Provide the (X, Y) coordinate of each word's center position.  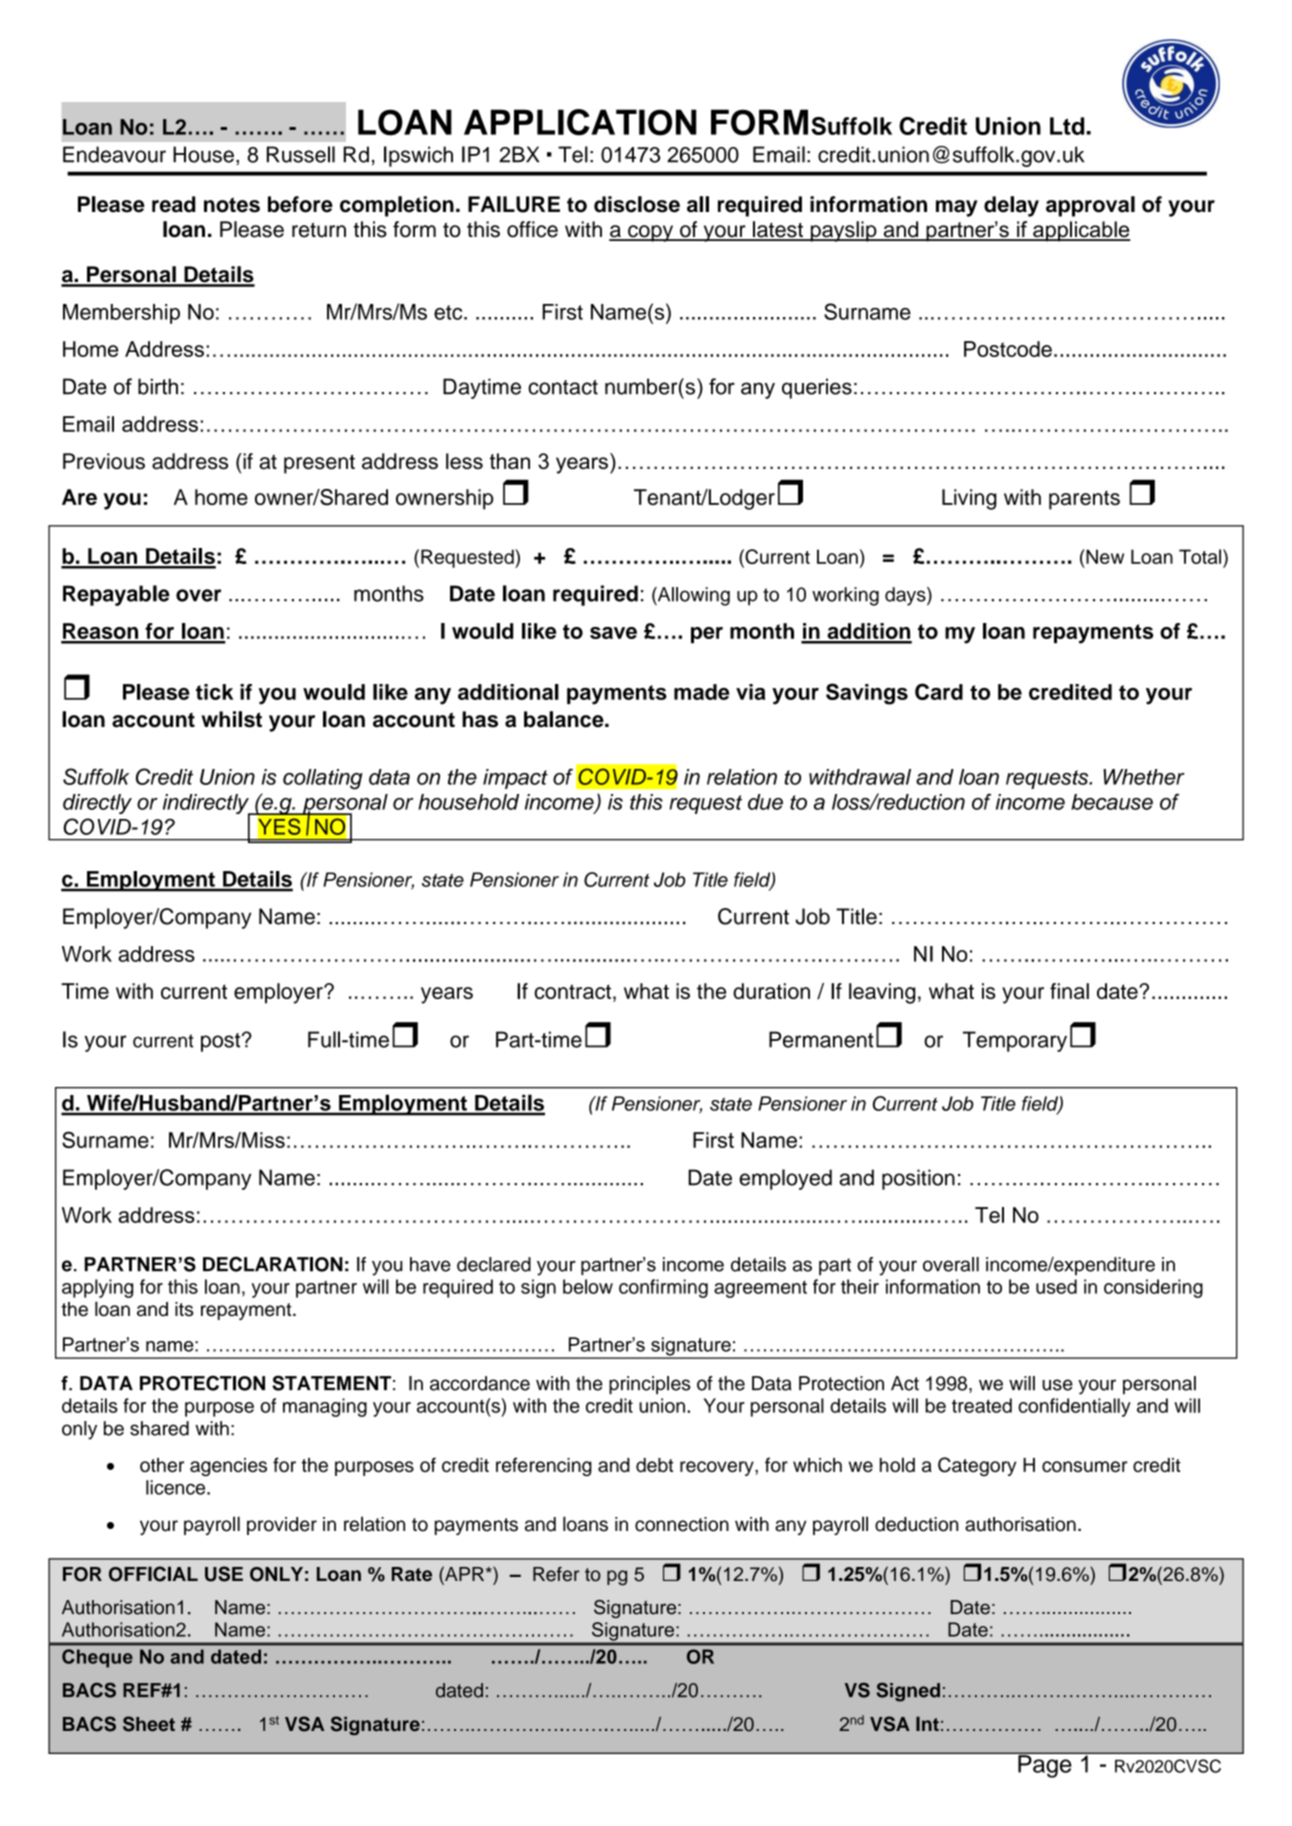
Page (1045, 1765)
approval (1090, 206)
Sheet (149, 1724)
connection (682, 1524)
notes (232, 205)
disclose (637, 204)
